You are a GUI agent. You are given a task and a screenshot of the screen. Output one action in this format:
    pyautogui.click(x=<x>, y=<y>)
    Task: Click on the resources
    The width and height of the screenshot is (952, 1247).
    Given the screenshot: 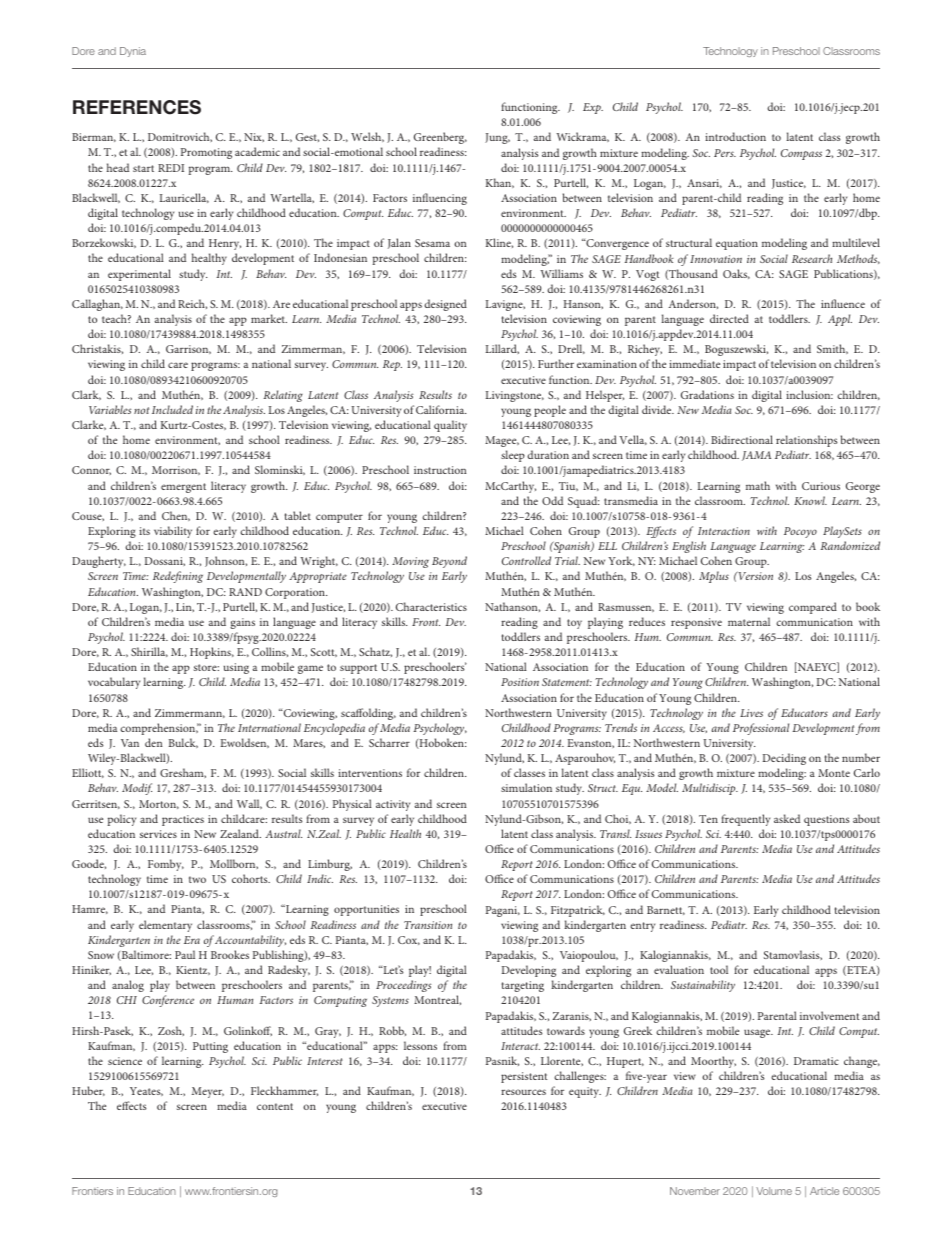 What is the action you would take?
    pyautogui.click(x=523, y=1092)
